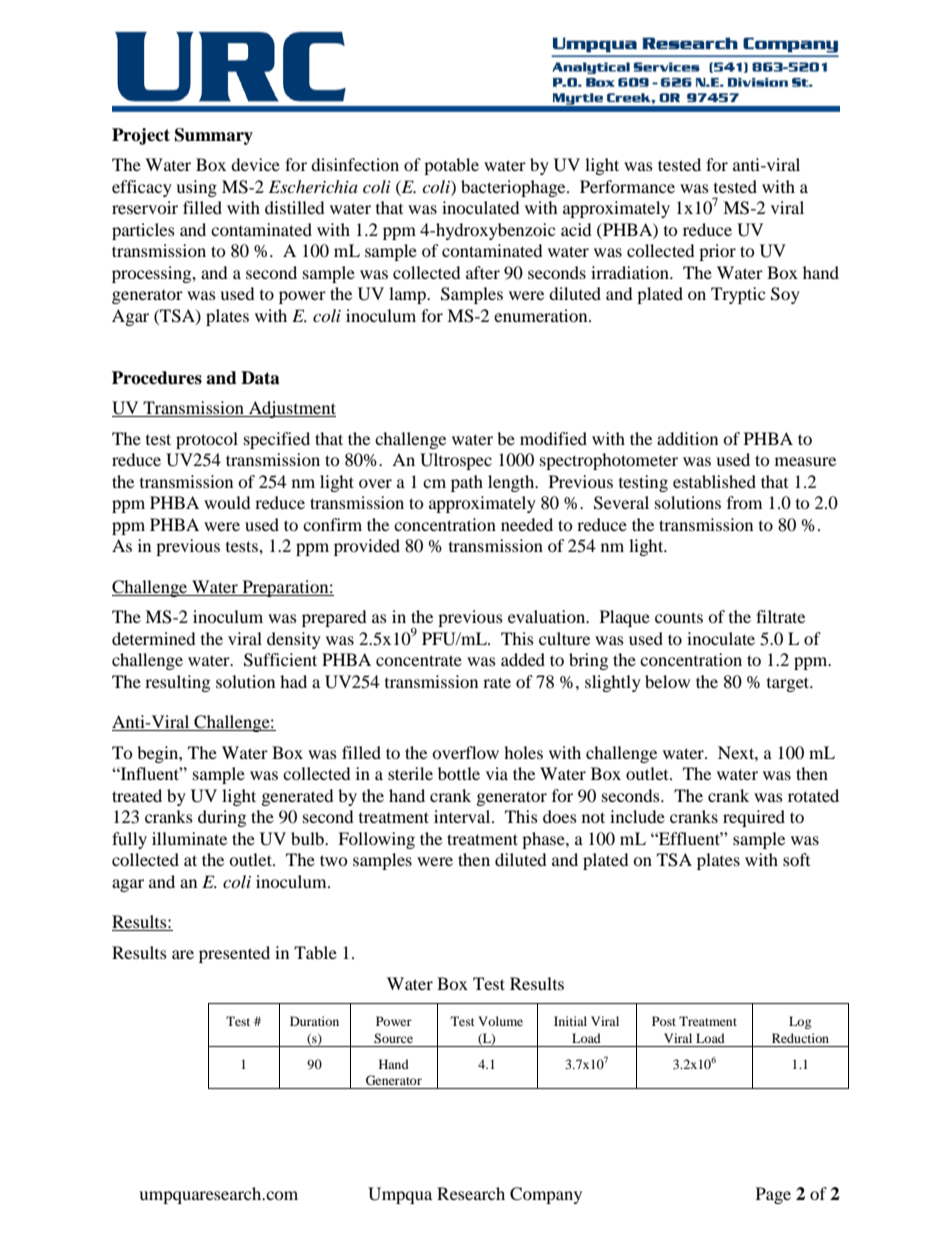  I want to click on from, so click(744, 502).
